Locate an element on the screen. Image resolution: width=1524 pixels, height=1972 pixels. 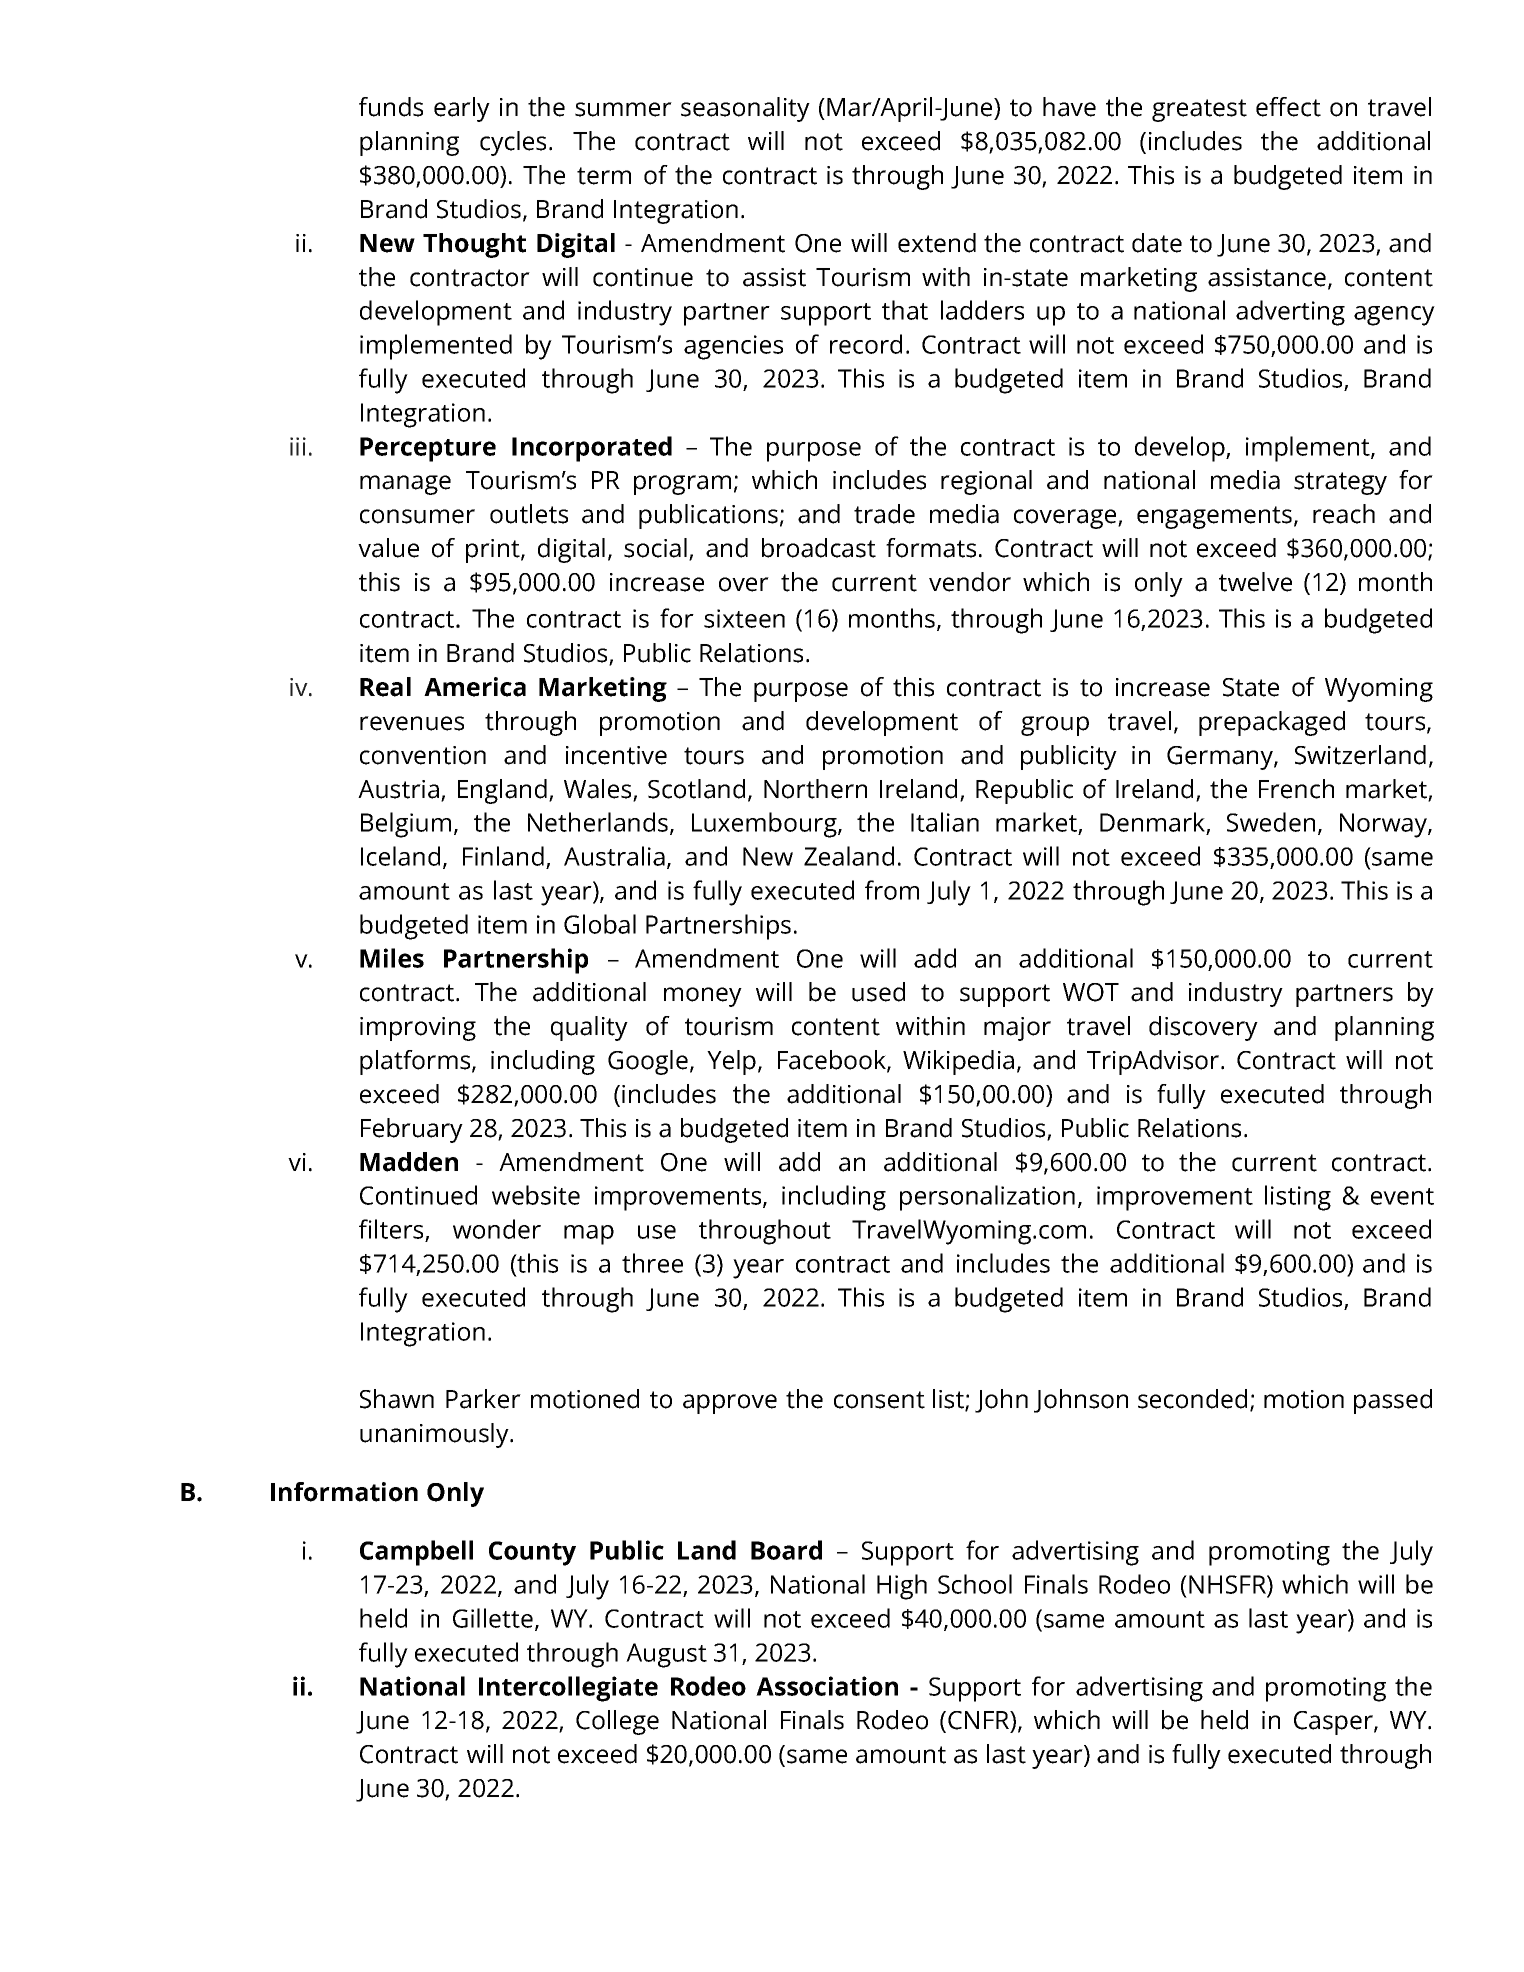
engagements is located at coordinates (1214, 517).
